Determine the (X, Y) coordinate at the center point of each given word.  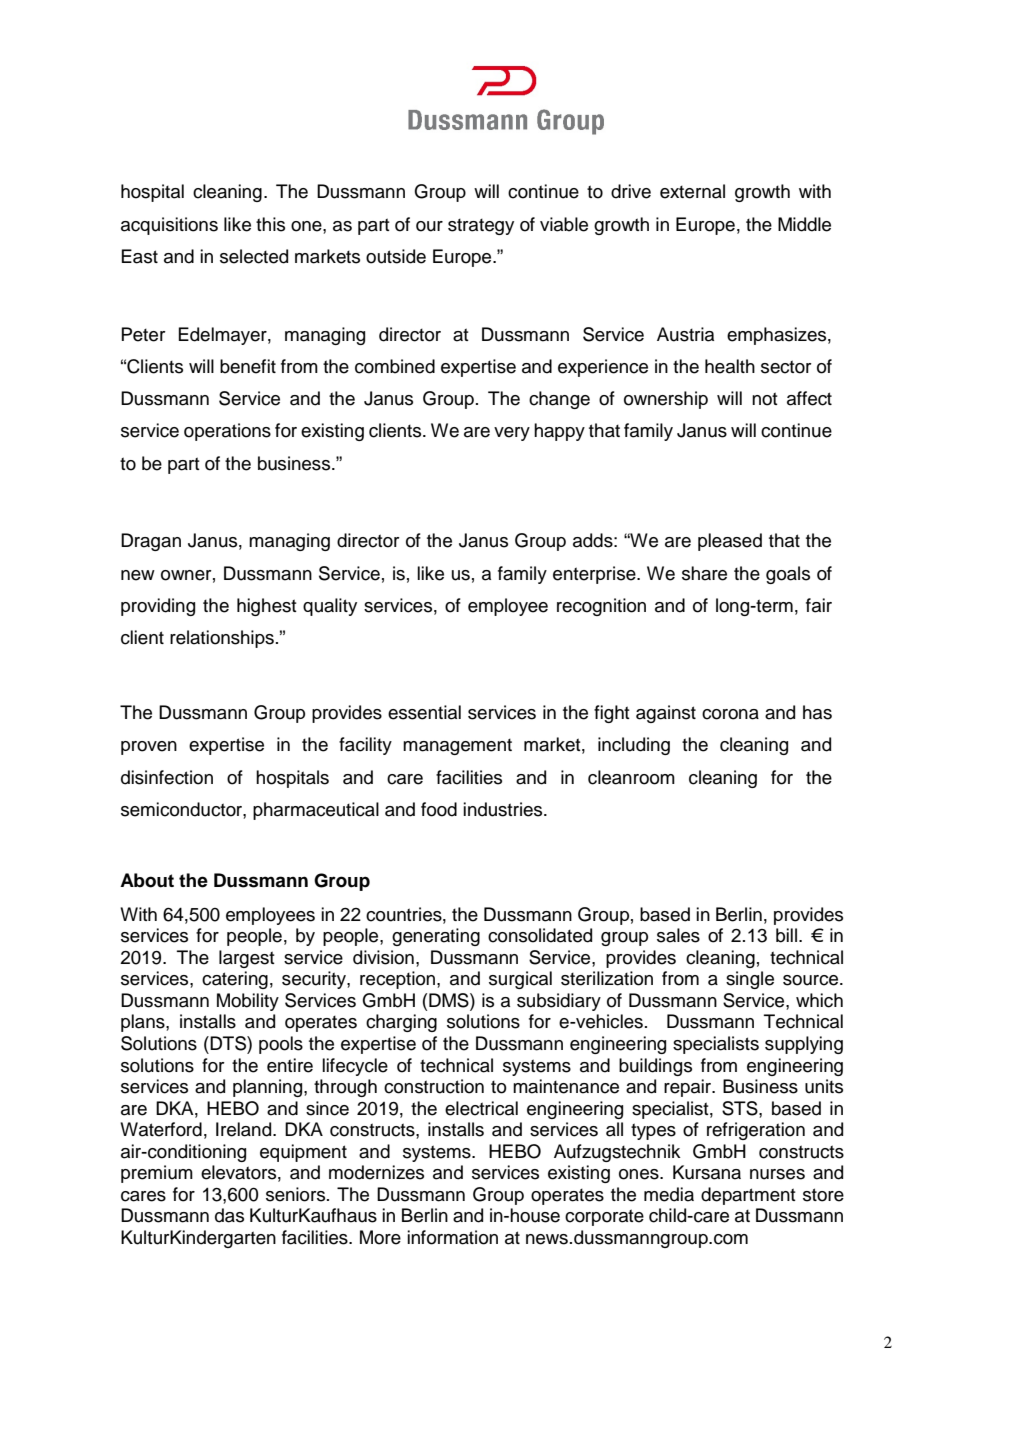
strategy (481, 227)
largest (247, 959)
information (452, 1237)
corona (730, 714)
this (270, 224)
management (457, 747)
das (229, 1215)
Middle (804, 224)
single (750, 980)
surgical (520, 980)
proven (149, 748)
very (512, 434)
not (765, 399)
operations (227, 432)
